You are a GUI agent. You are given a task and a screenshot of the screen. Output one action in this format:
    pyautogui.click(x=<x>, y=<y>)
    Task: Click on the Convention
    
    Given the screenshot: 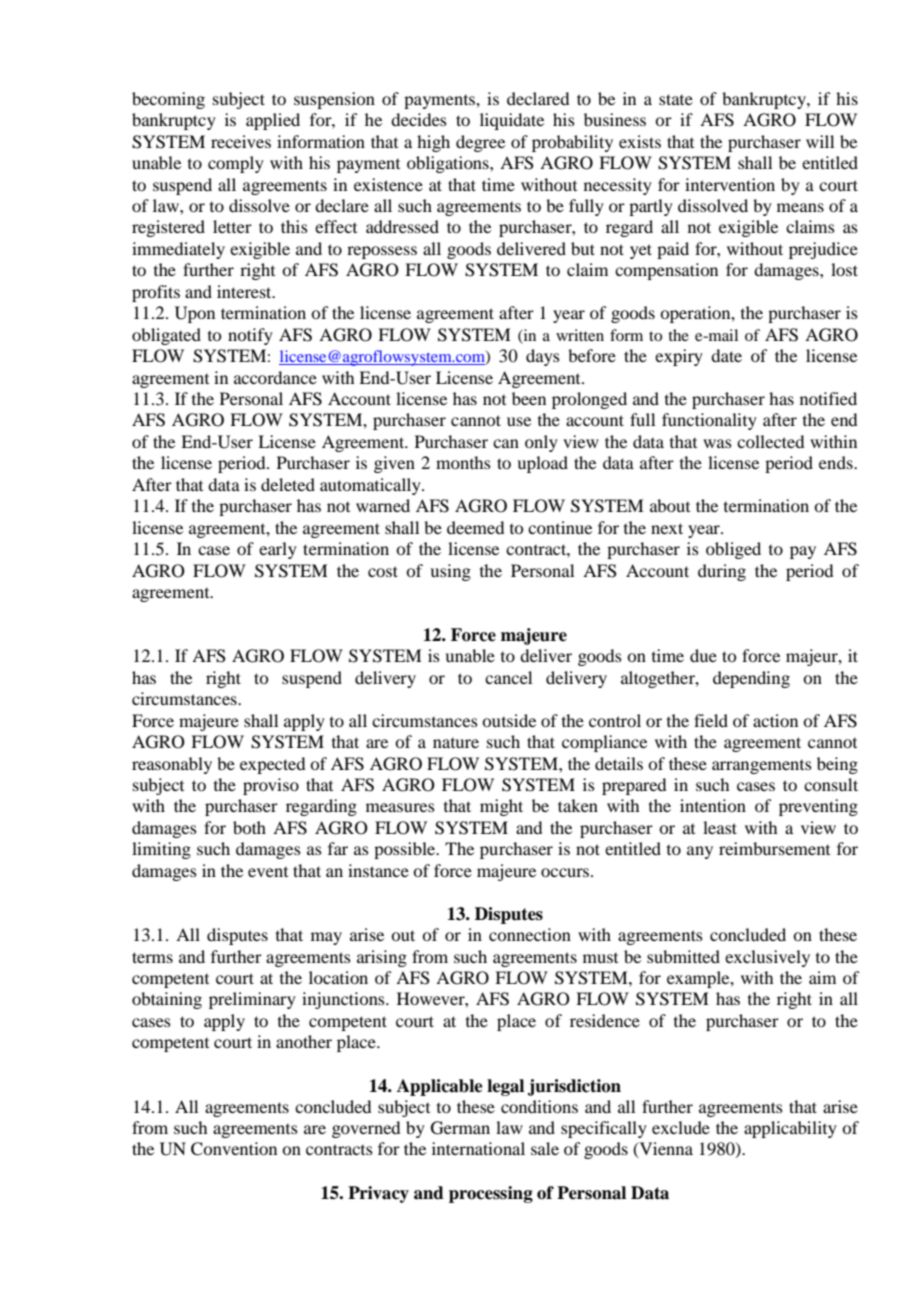 What is the action you would take?
    pyautogui.click(x=234, y=1149)
